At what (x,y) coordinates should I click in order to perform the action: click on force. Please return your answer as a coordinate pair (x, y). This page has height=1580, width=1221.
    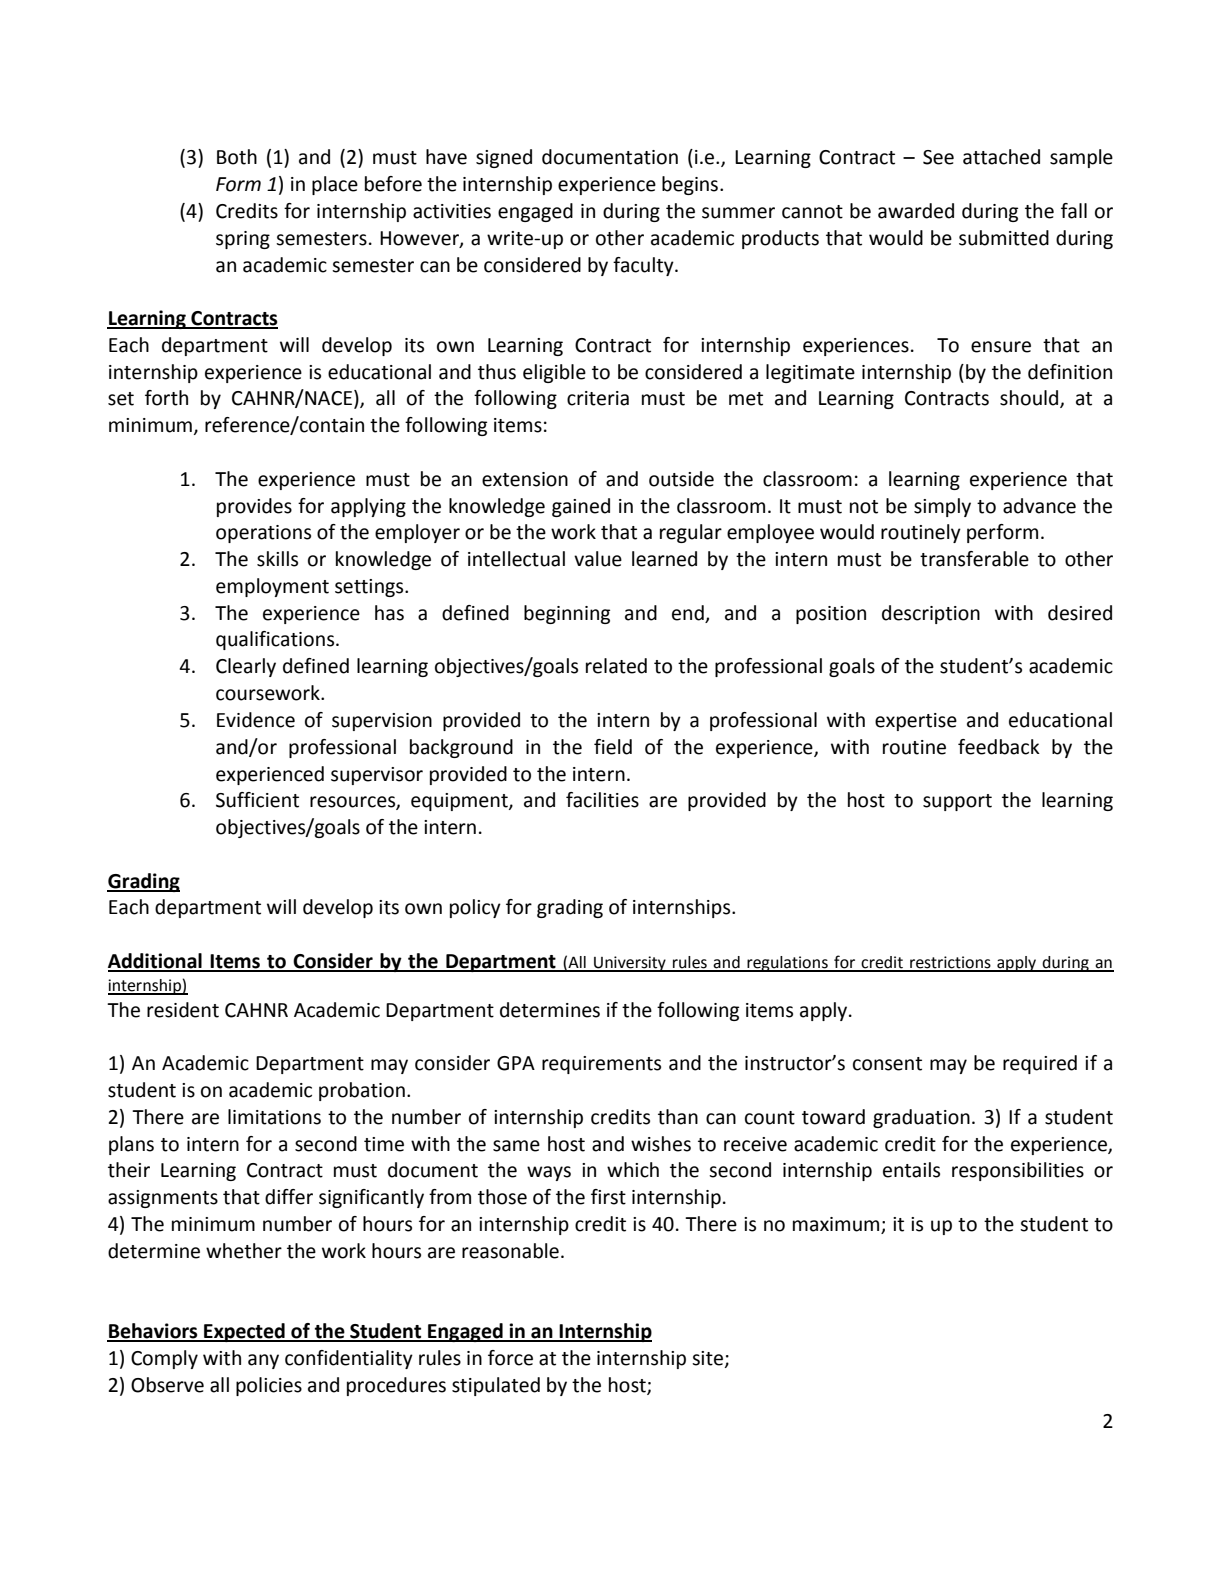
    Looking at the image, I should click on (510, 1358).
